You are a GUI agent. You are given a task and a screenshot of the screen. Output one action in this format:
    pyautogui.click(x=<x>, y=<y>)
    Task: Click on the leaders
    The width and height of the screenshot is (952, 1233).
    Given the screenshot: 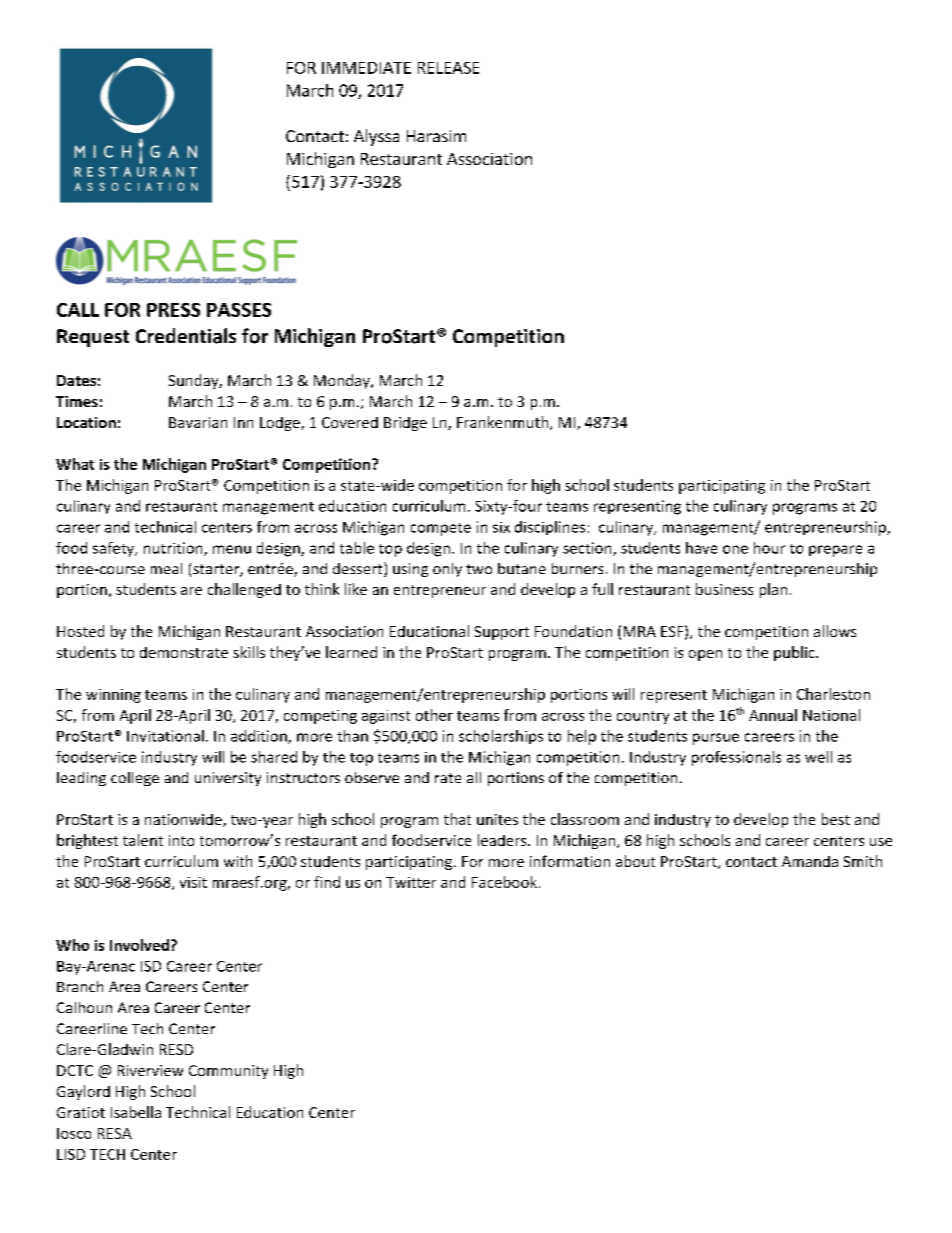 What is the action you would take?
    pyautogui.click(x=503, y=840)
